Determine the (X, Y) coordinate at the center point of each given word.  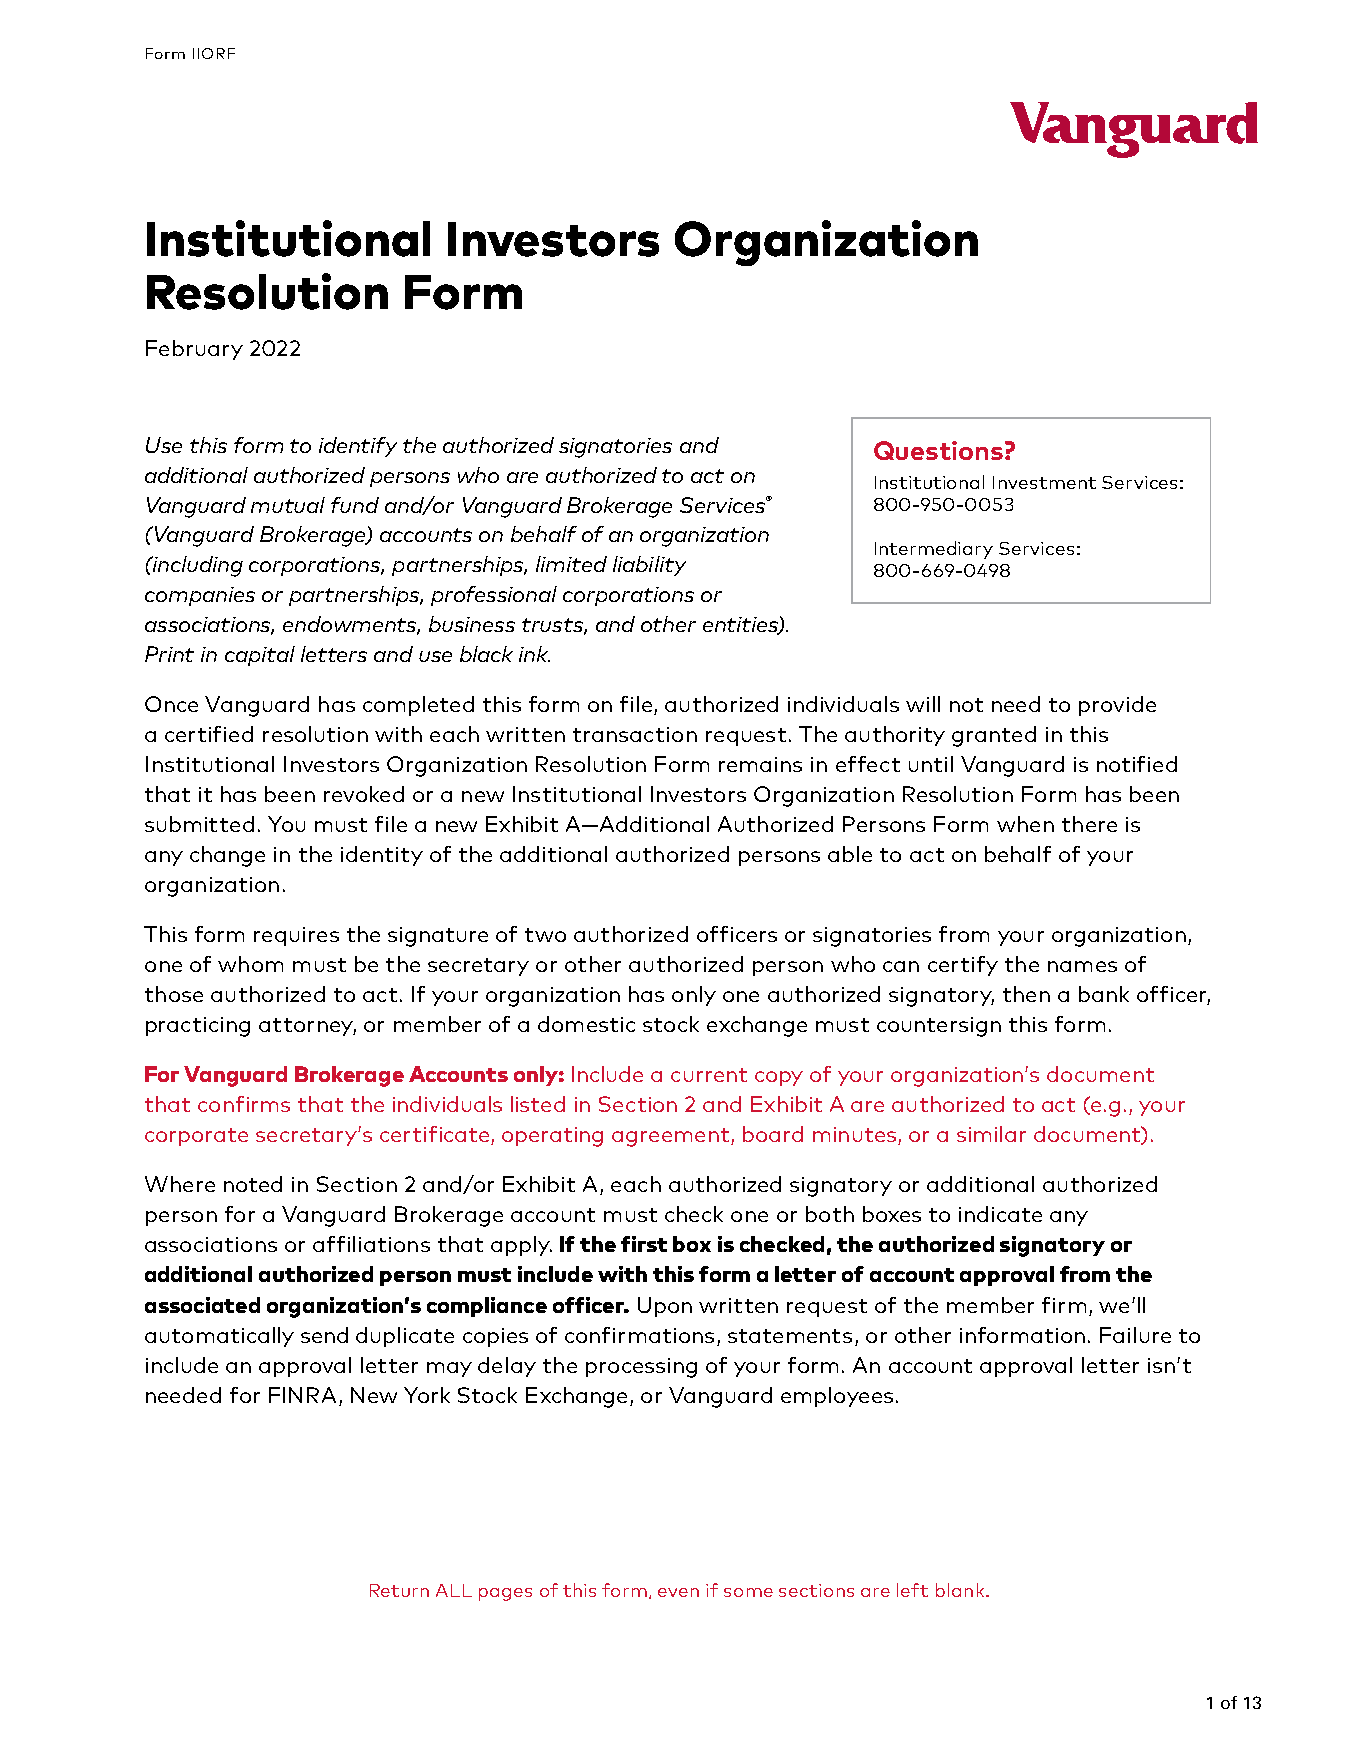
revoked (364, 794)
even (678, 1592)
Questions (938, 450)
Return (399, 1590)
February (194, 350)
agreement (672, 1137)
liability (649, 566)
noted (253, 1184)
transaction (635, 734)
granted (994, 736)
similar (991, 1134)
